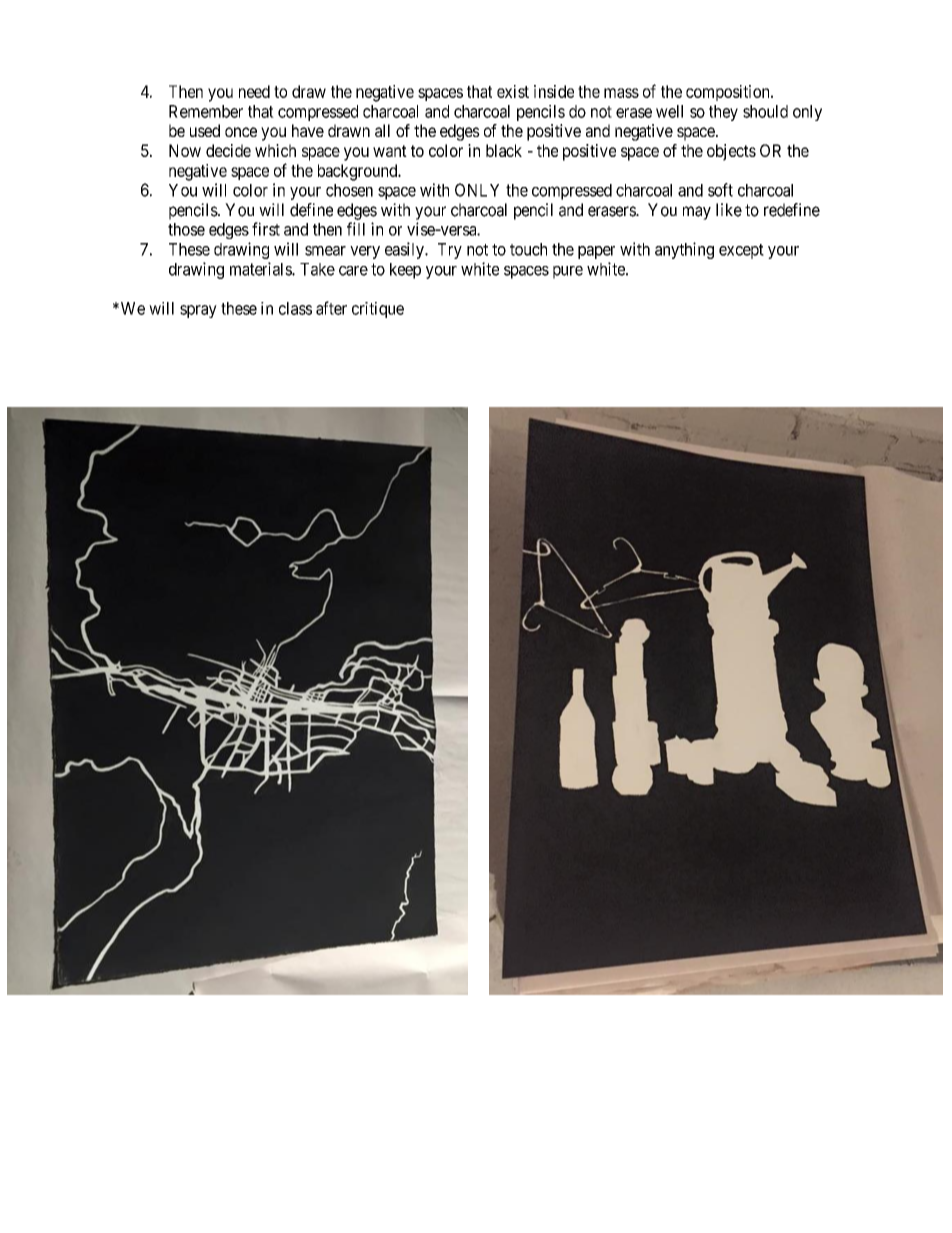  I want to click on critique, so click(378, 310).
